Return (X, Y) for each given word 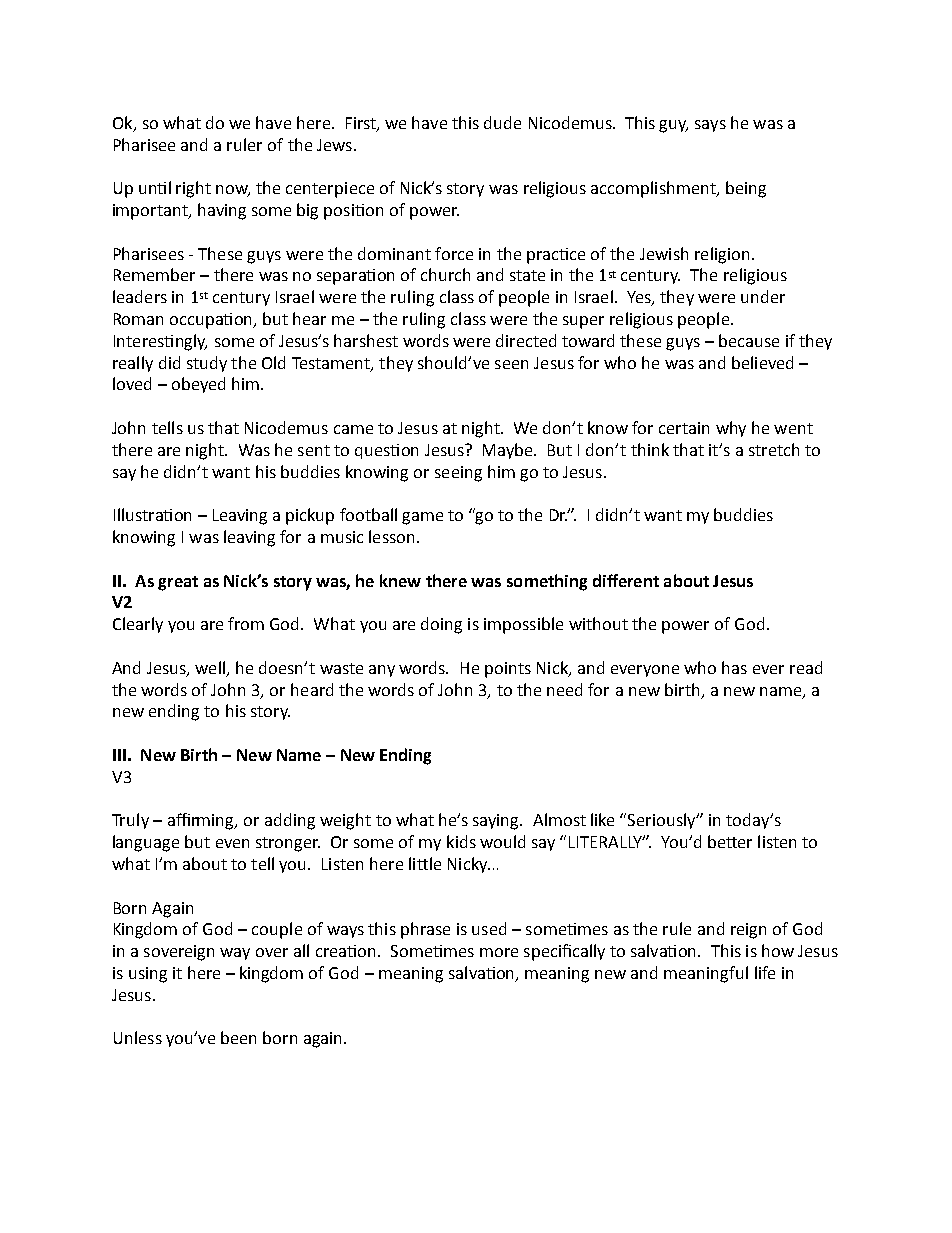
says (710, 126)
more (499, 952)
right (193, 189)
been (238, 1037)
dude (502, 122)
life (765, 972)
